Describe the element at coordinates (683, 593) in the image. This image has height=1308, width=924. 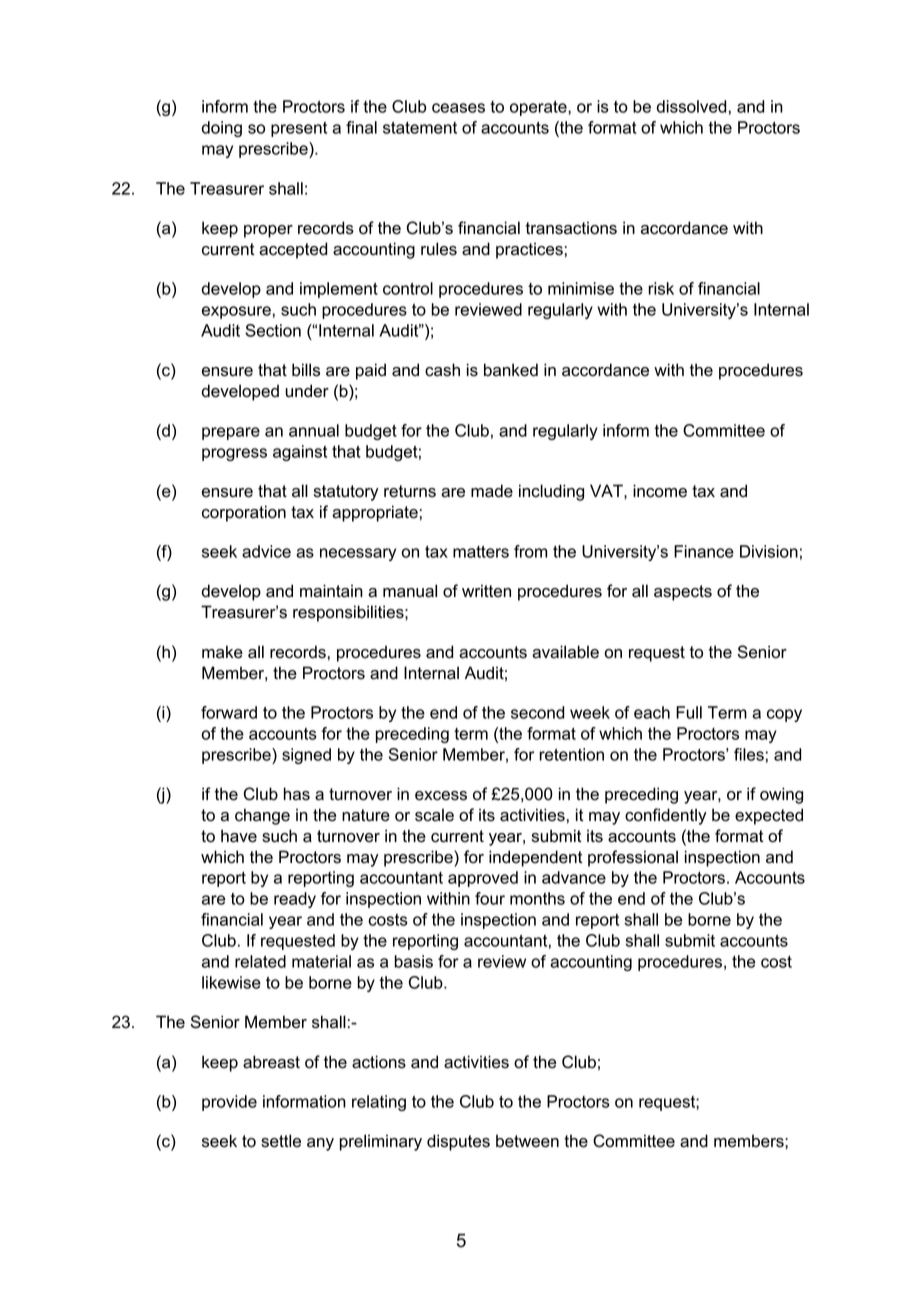
I see `aspects` at that location.
